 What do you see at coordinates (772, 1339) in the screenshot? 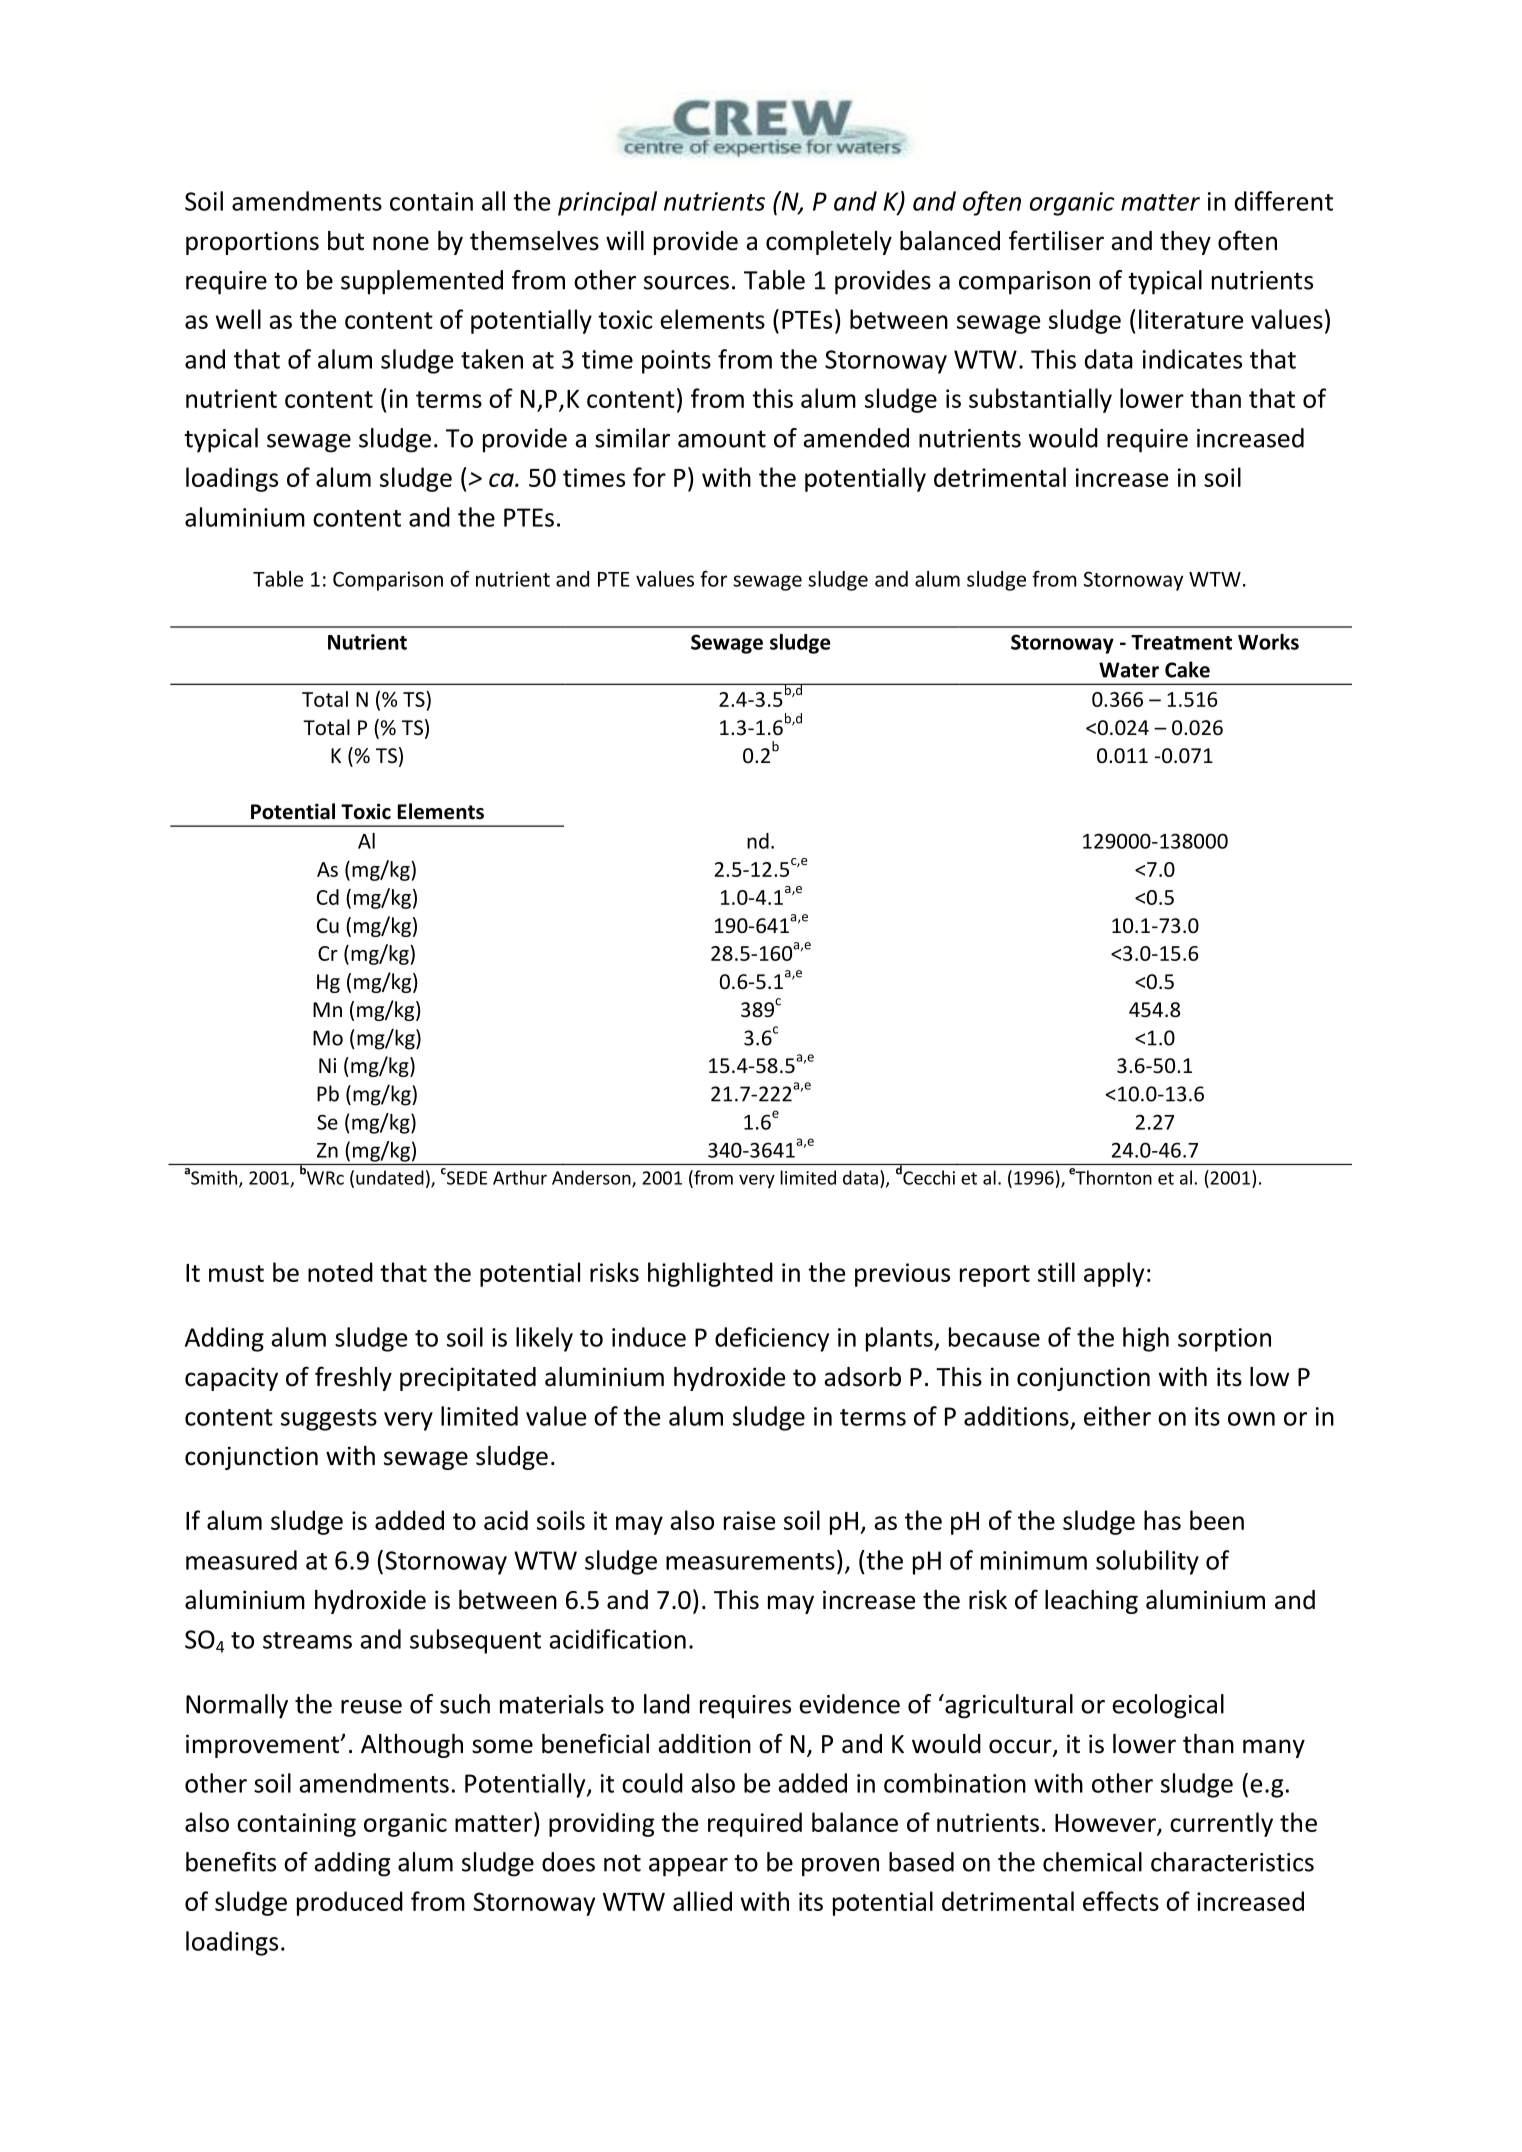
I see `deficiency` at bounding box center [772, 1339].
